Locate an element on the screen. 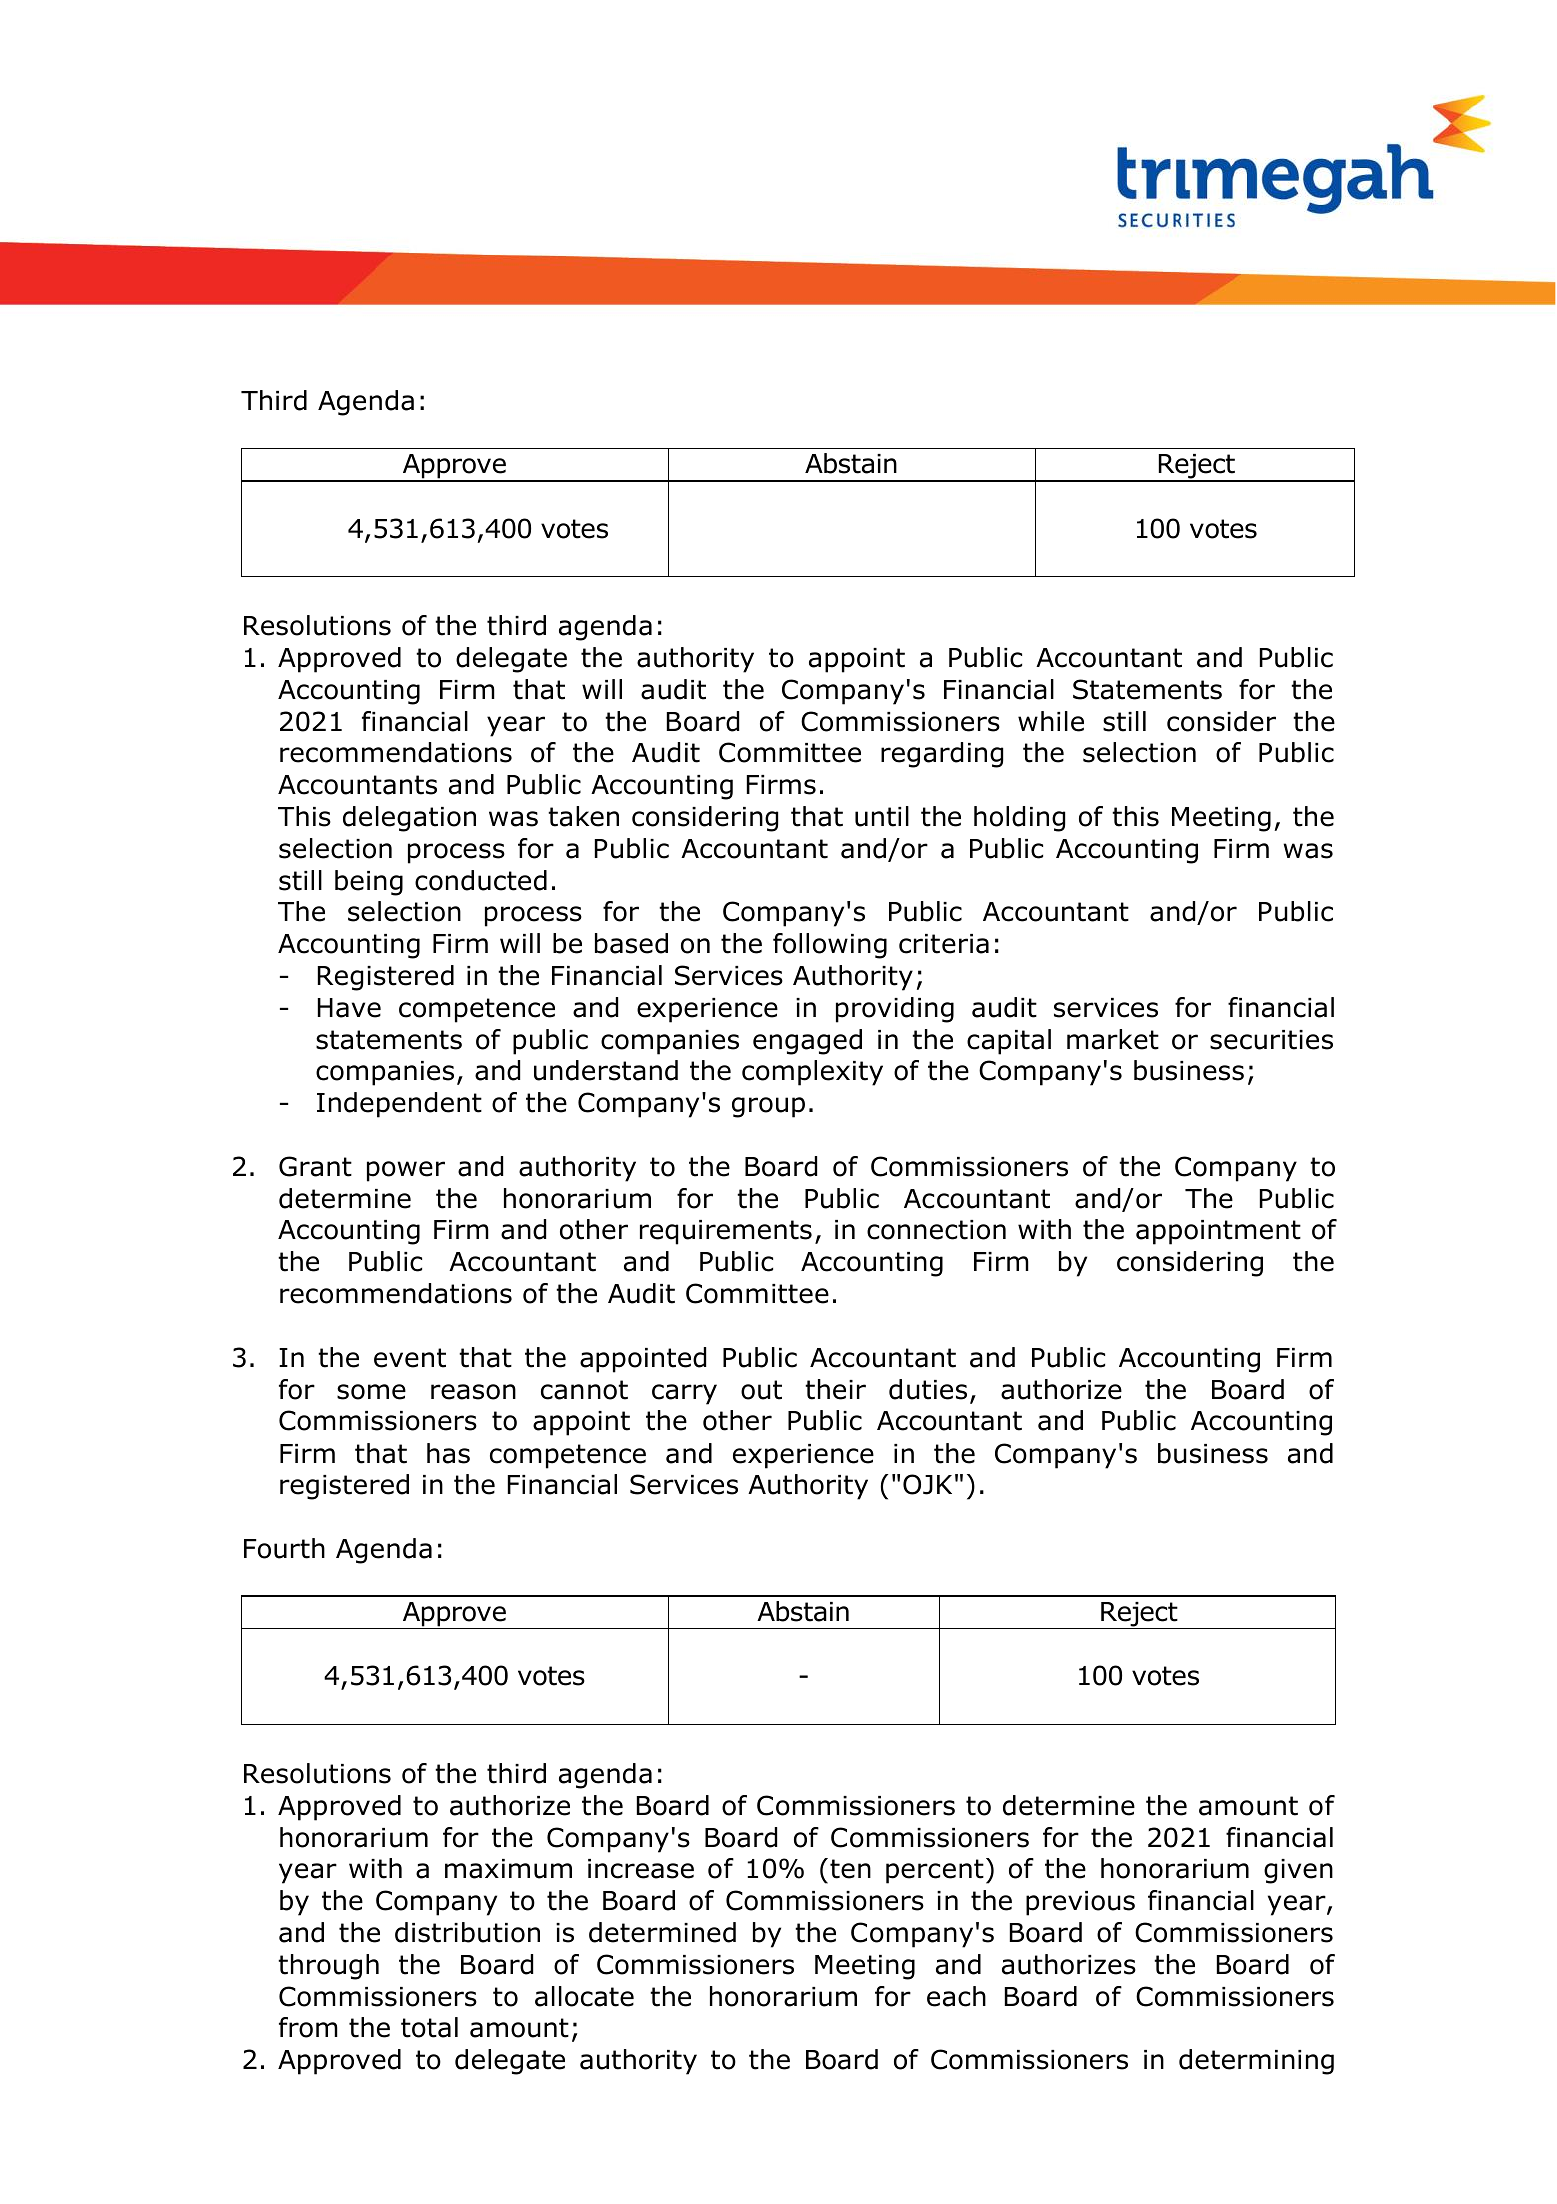  out is located at coordinates (761, 1390).
